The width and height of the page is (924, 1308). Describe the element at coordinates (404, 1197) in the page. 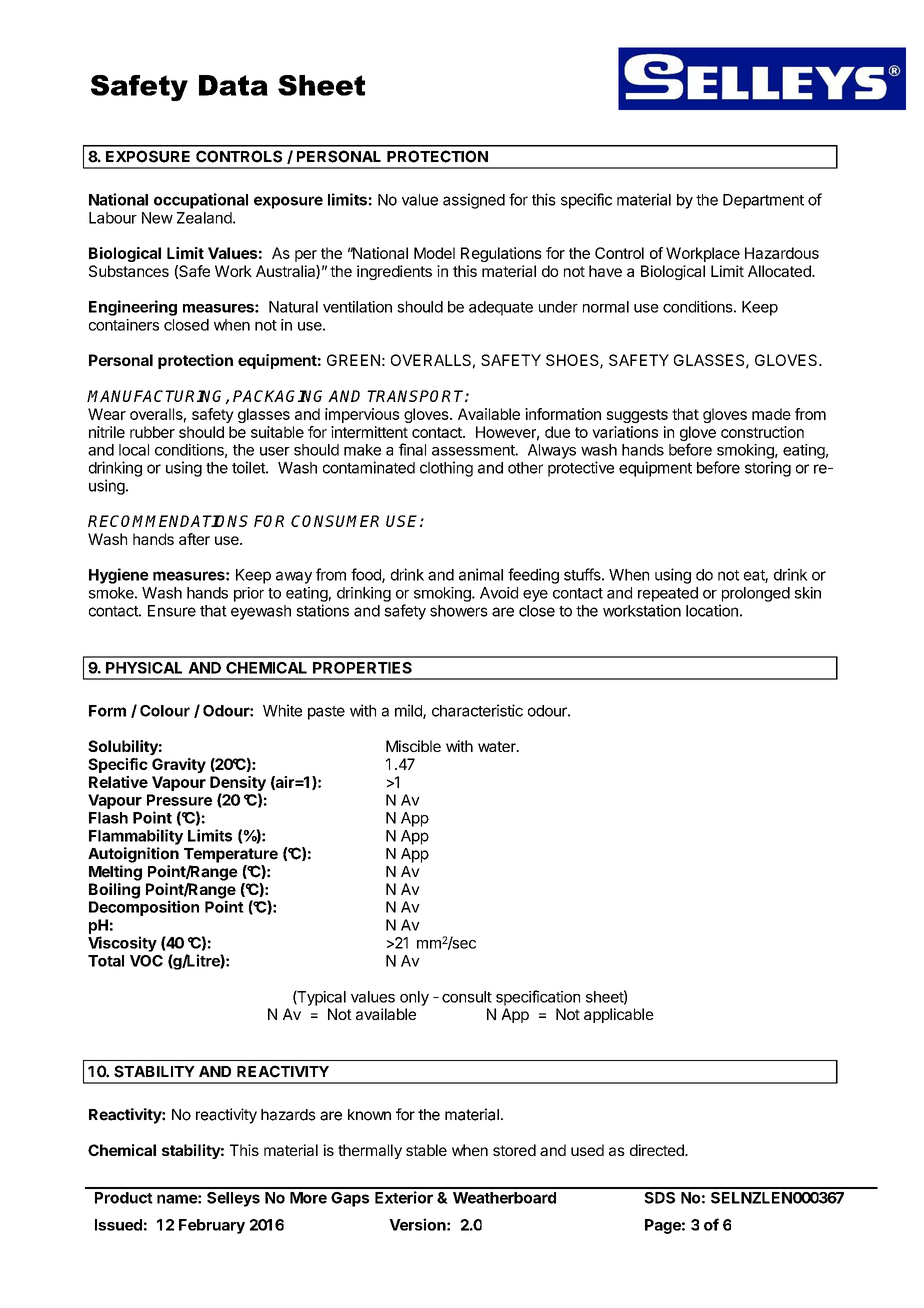

I see `Exterior` at that location.
